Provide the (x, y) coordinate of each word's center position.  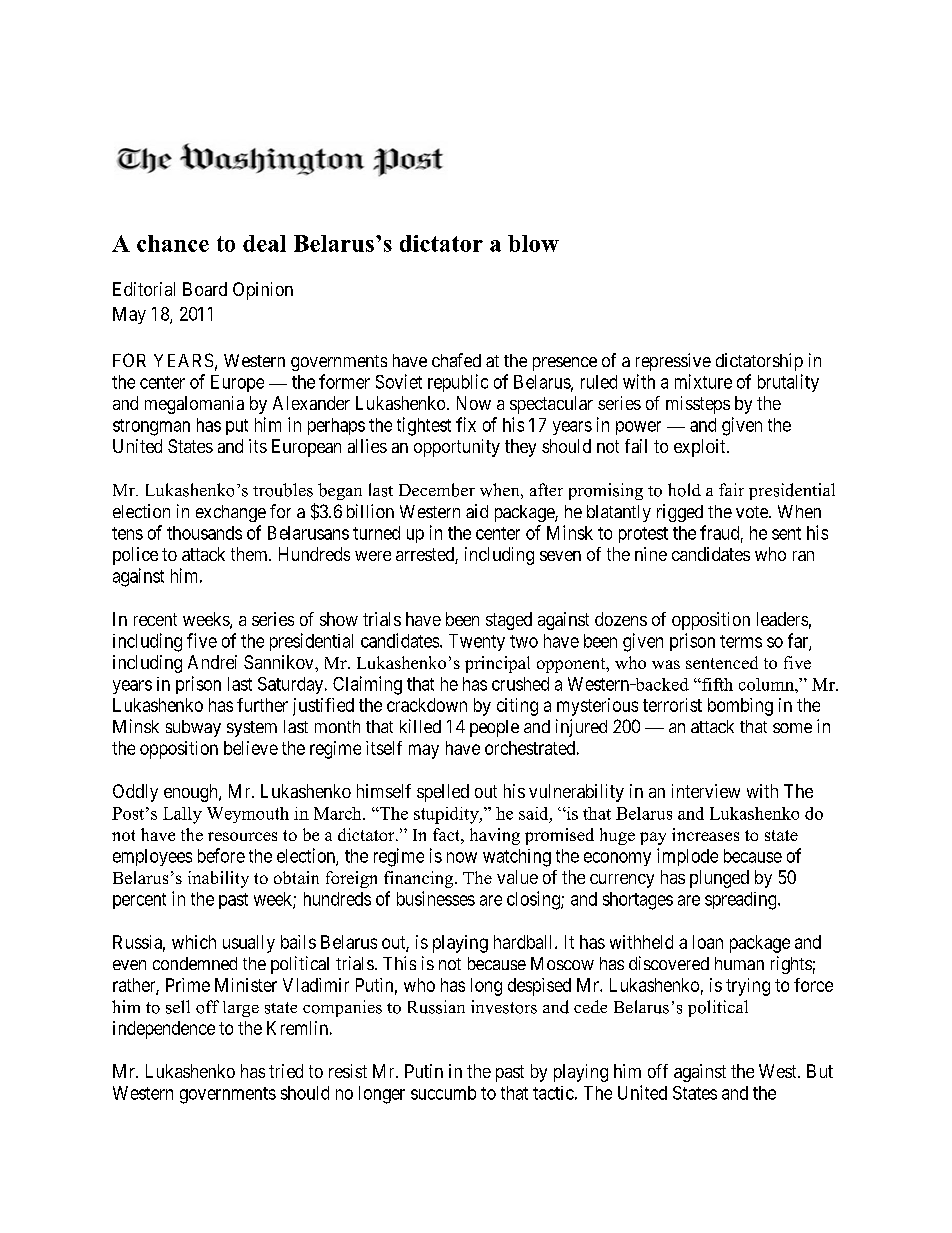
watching (517, 858)
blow (533, 243)
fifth (716, 684)
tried (286, 1071)
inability (218, 879)
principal (497, 664)
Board (205, 289)
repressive (673, 362)
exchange (231, 513)
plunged (719, 879)
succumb (443, 1093)
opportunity (457, 448)
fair (731, 489)
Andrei (212, 662)
